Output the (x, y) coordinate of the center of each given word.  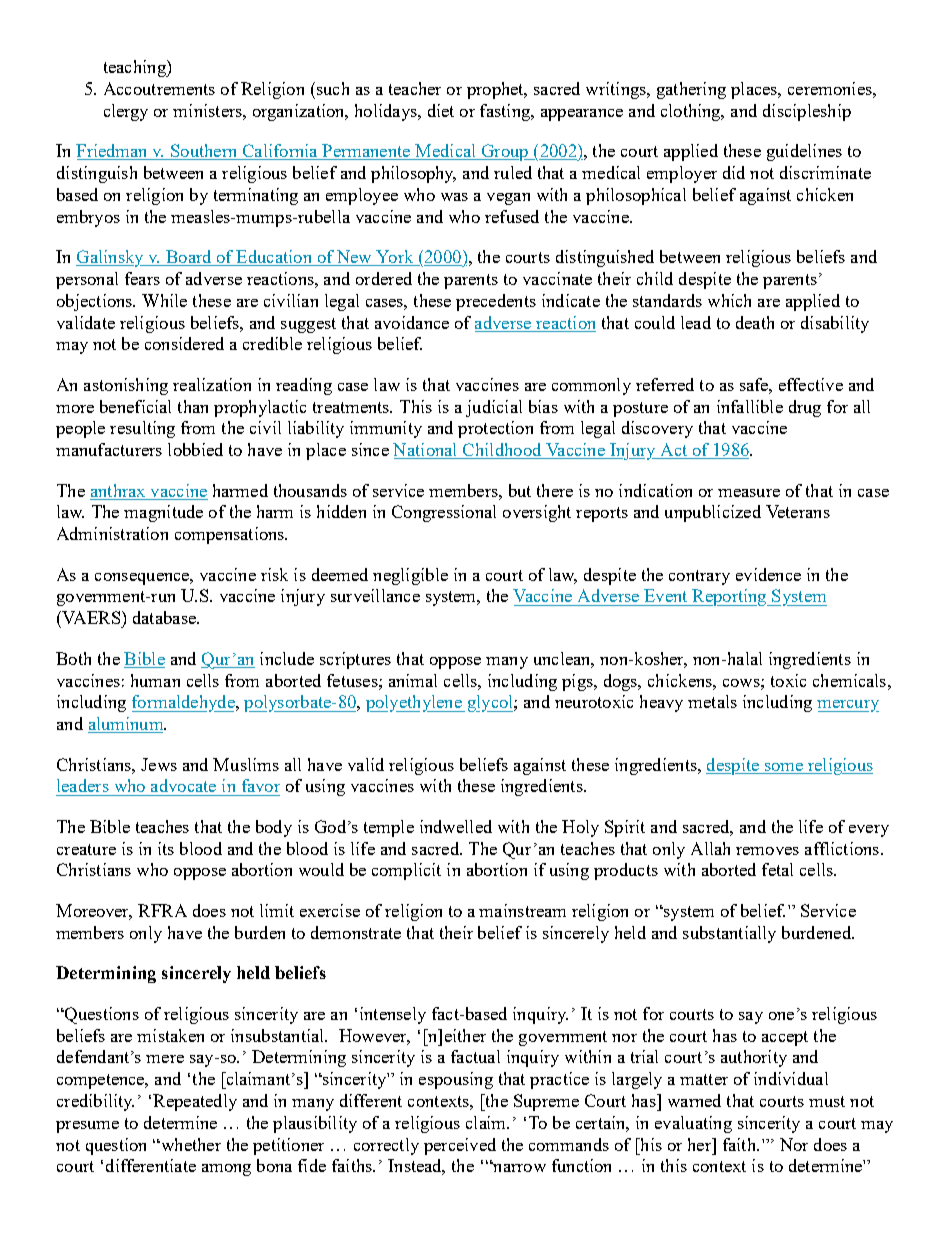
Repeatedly (195, 1102)
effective (811, 384)
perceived (460, 1146)
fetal (777, 869)
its (166, 848)
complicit (406, 871)
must (827, 1101)
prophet (496, 90)
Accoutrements (159, 88)
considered (184, 343)
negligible (410, 576)
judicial (494, 408)
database (165, 617)
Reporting (729, 597)
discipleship (807, 112)
